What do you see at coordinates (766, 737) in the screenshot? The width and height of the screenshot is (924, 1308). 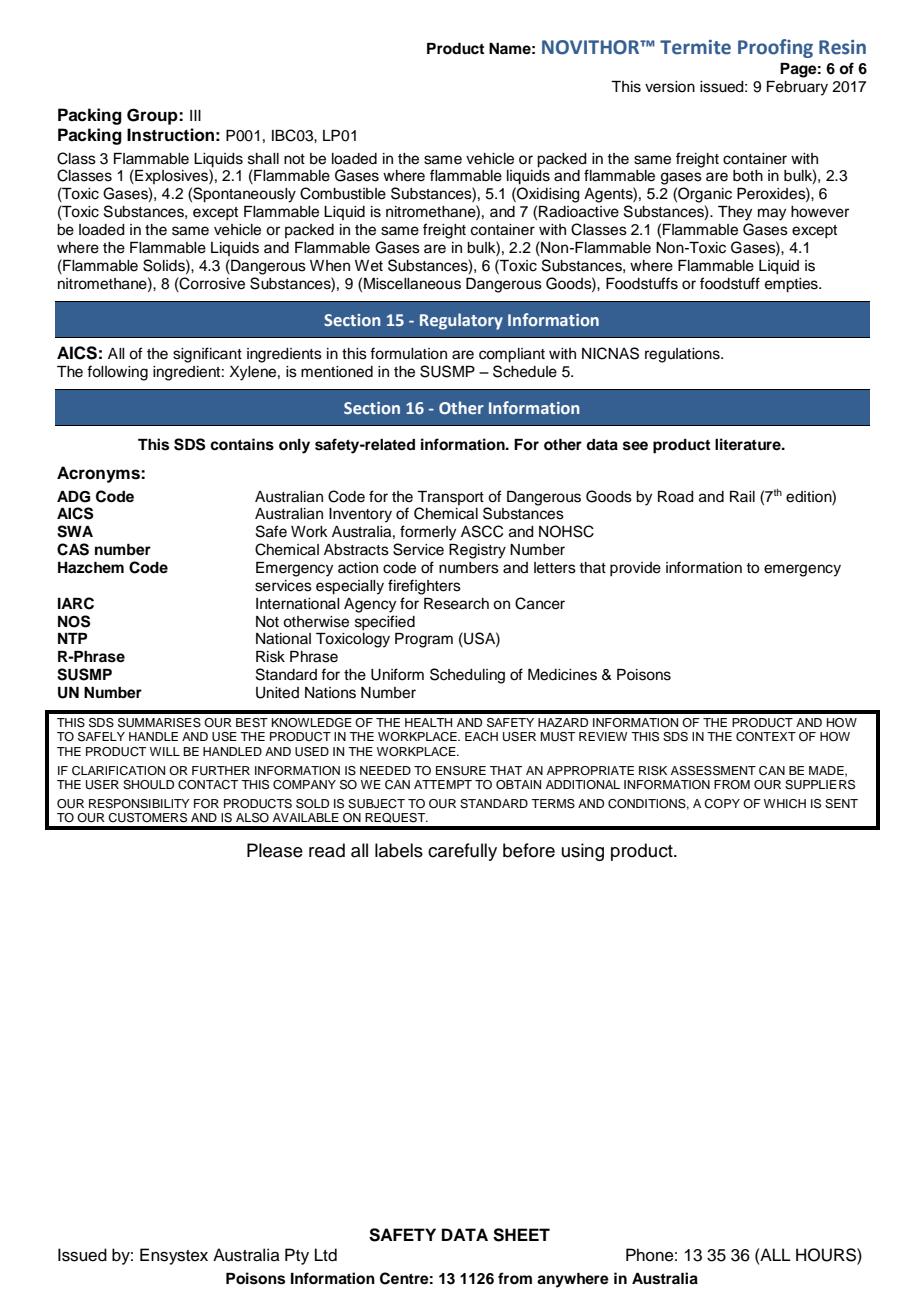 I see `CONTEXT` at bounding box center [766, 737].
